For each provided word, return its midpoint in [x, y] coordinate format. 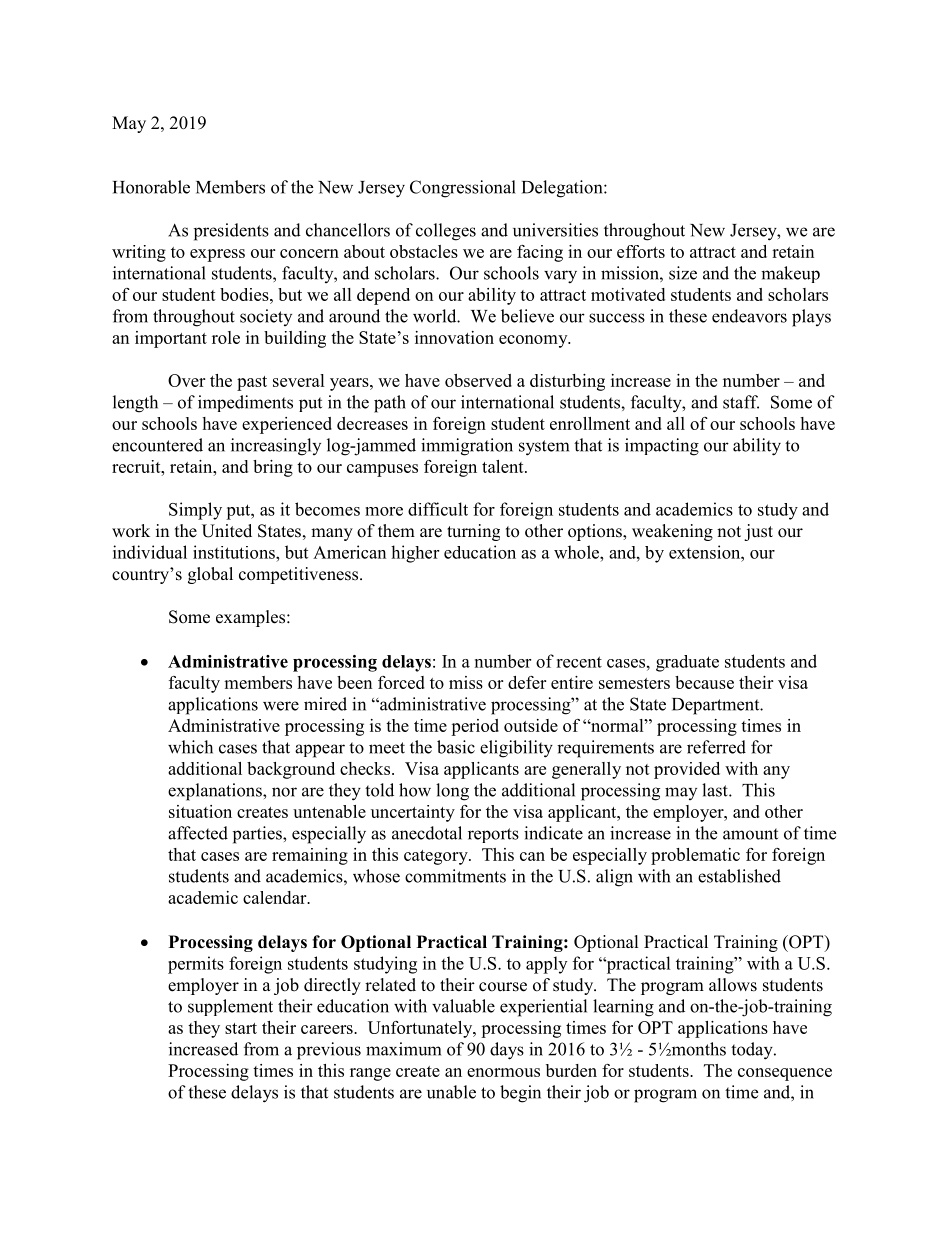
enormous [503, 1072]
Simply [195, 511]
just [758, 532]
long [452, 792]
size [683, 273]
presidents [231, 232]
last [716, 790]
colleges [446, 232]
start [241, 1028]
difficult [438, 509]
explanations [216, 792]
